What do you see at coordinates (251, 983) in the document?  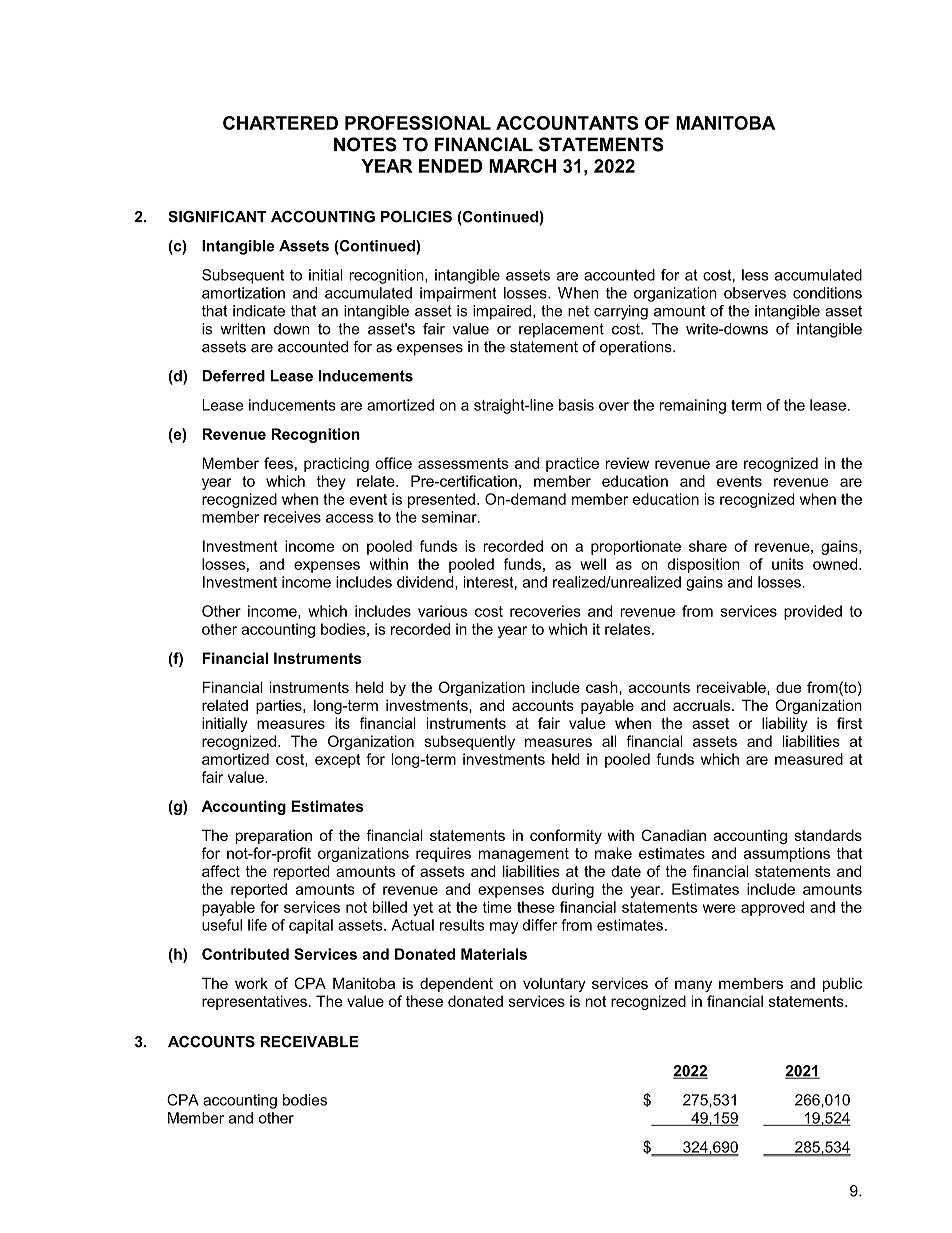 I see `work` at bounding box center [251, 983].
